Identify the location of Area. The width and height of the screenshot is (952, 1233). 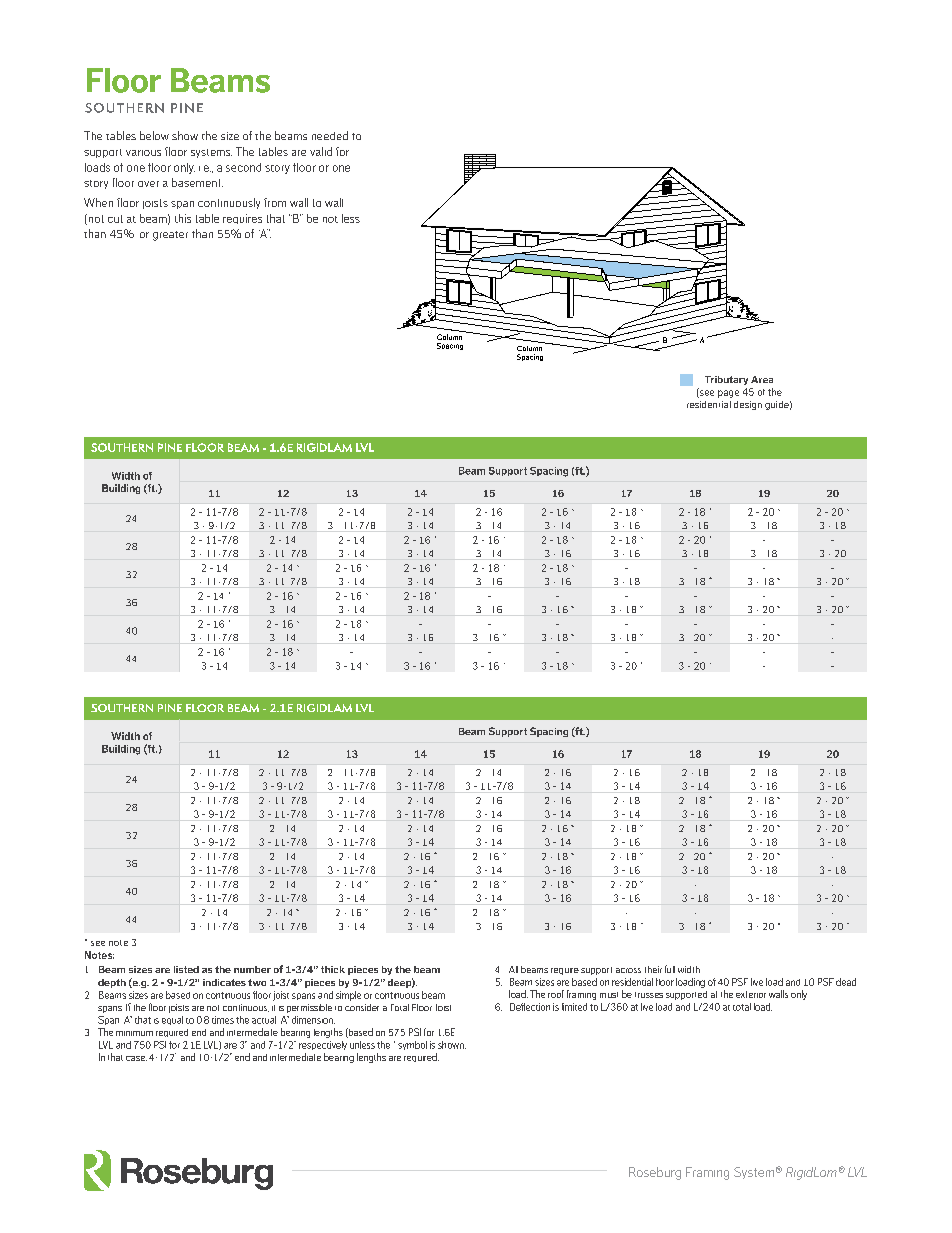
(762, 379).
